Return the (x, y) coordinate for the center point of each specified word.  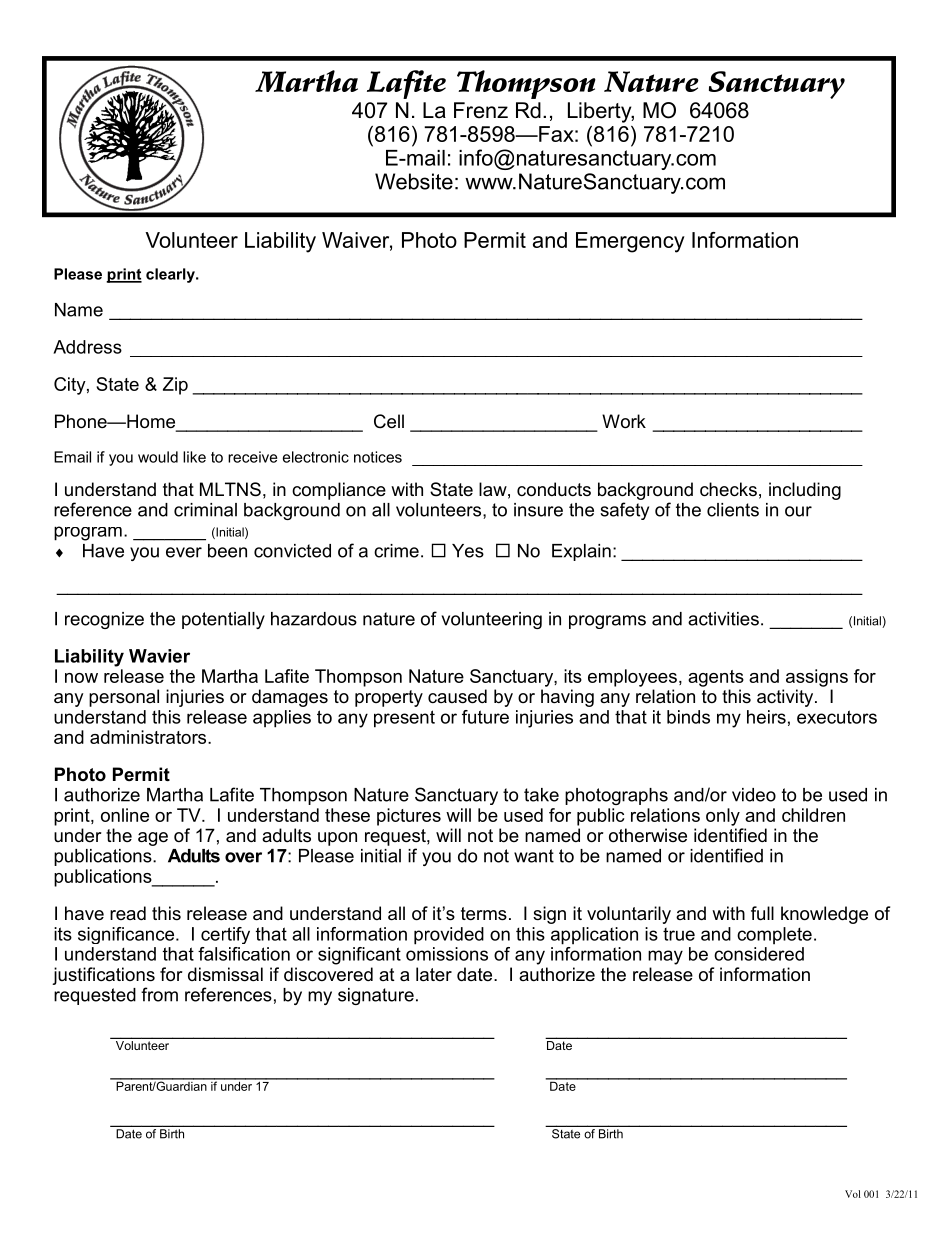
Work (624, 421)
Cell (389, 421)
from (159, 994)
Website (414, 181)
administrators (149, 737)
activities (723, 619)
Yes (468, 551)
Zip (175, 386)
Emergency (630, 242)
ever (184, 552)
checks (728, 489)
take (541, 795)
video (754, 795)
